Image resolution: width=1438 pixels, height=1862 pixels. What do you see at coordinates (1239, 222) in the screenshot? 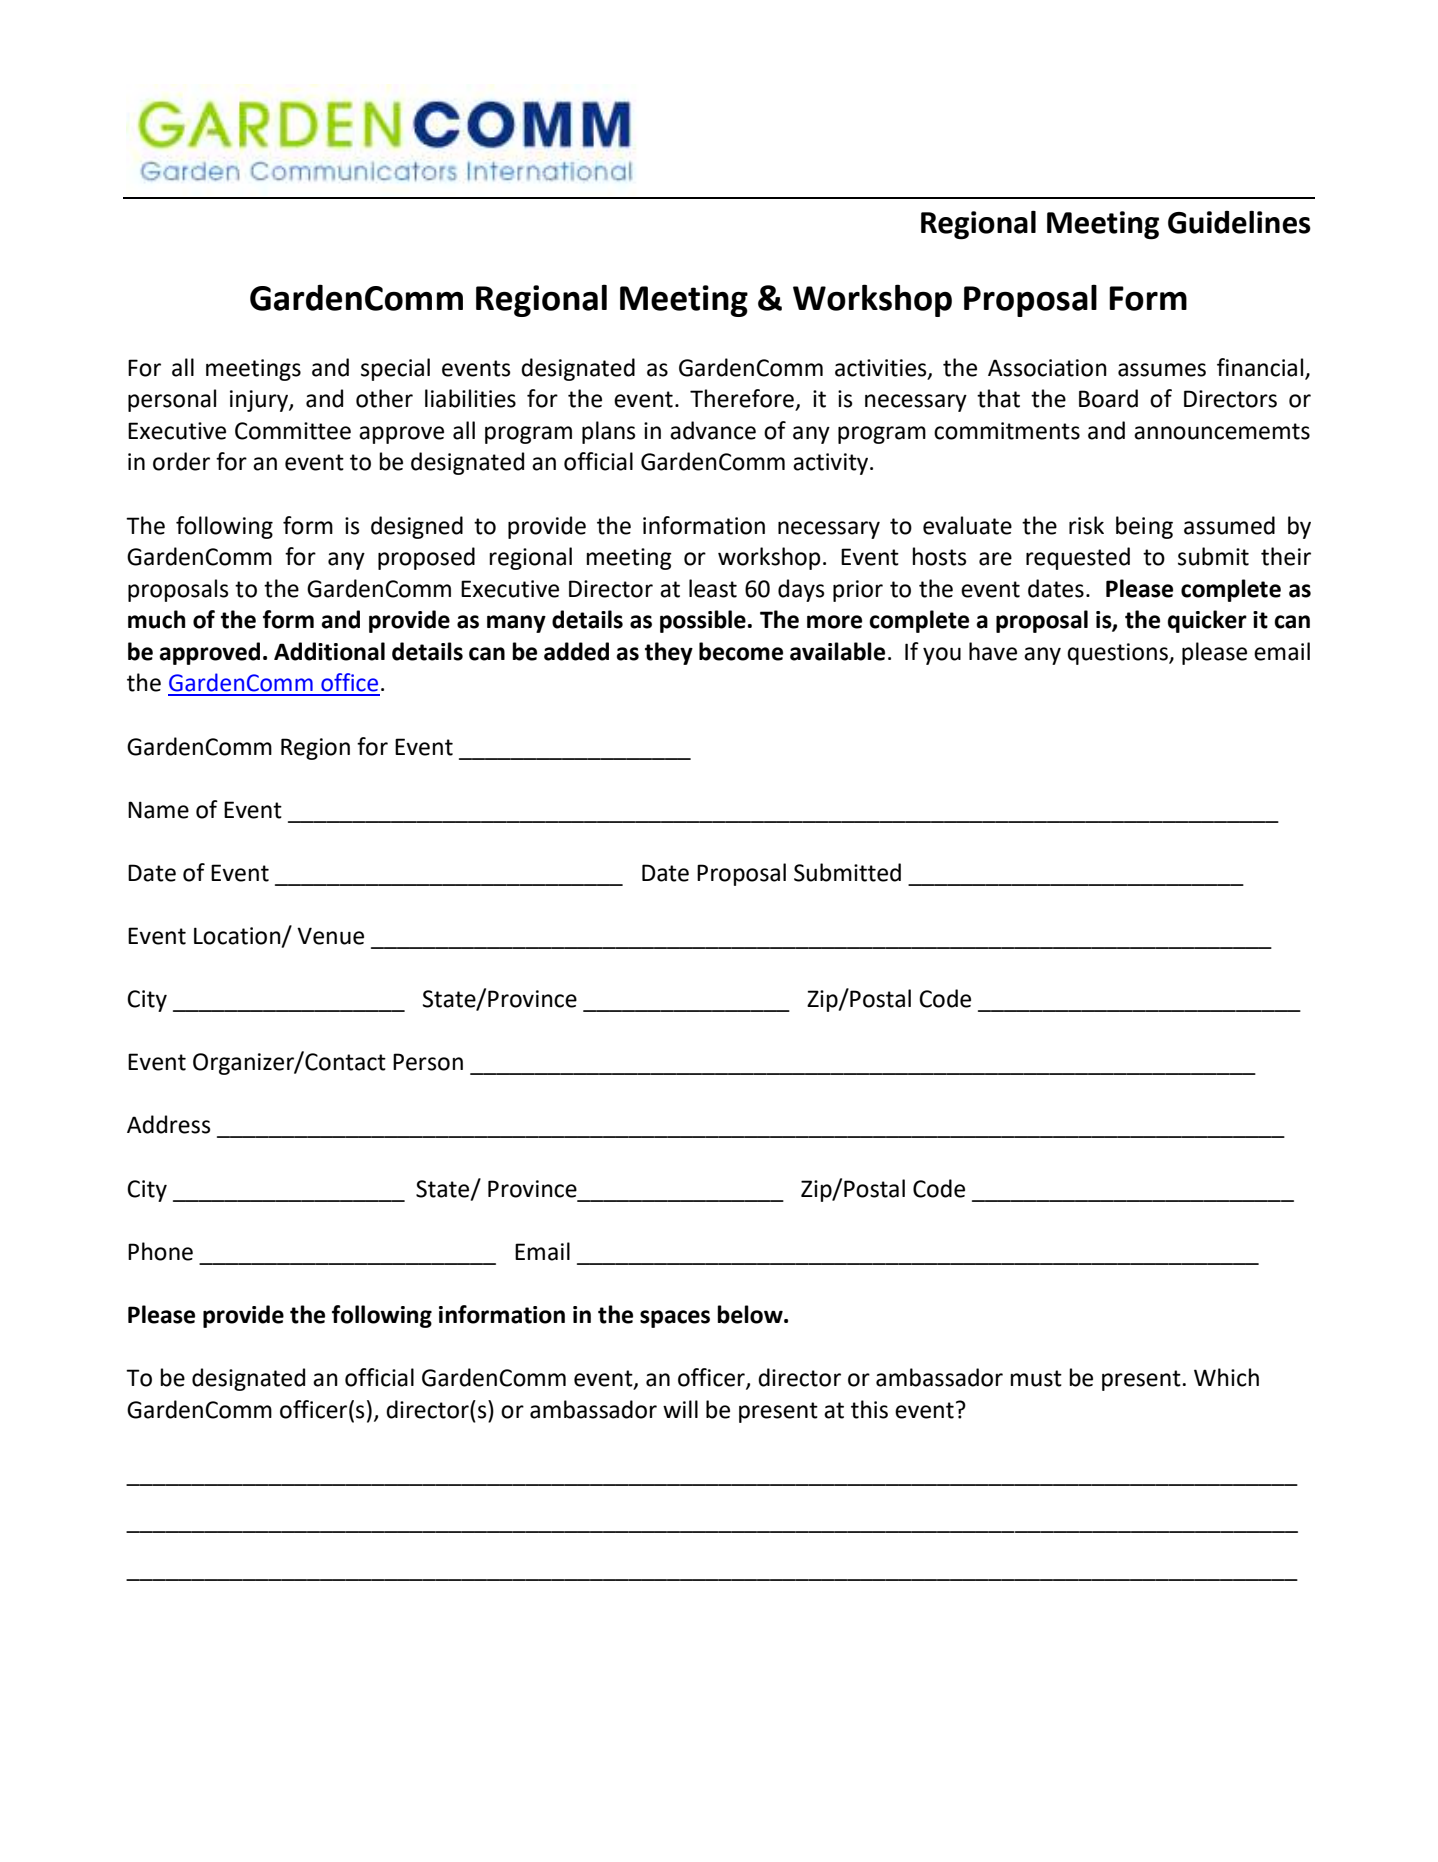
I see `Guidelines` at bounding box center [1239, 222].
